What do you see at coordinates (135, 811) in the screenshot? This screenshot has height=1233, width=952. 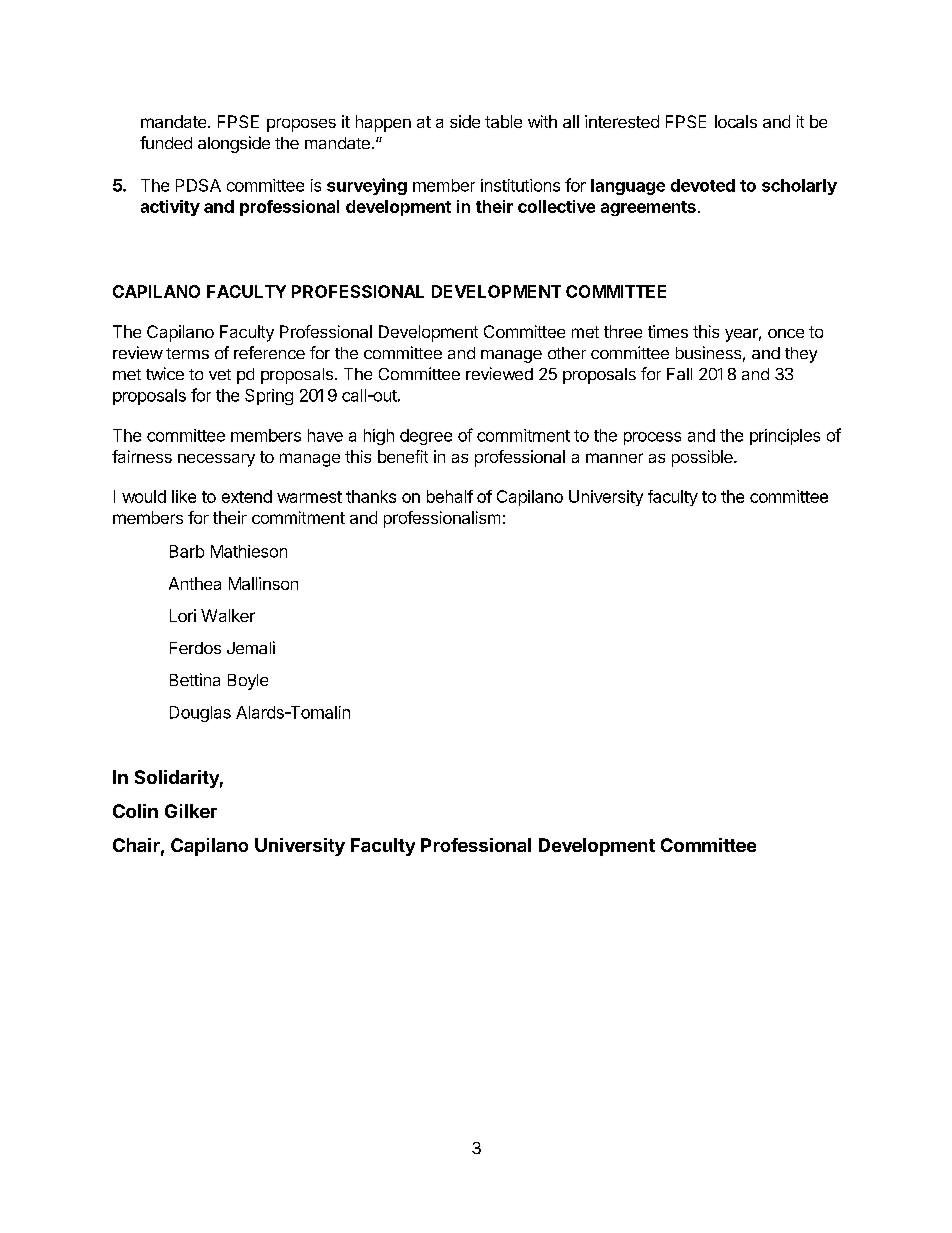 I see `Colin` at bounding box center [135, 811].
